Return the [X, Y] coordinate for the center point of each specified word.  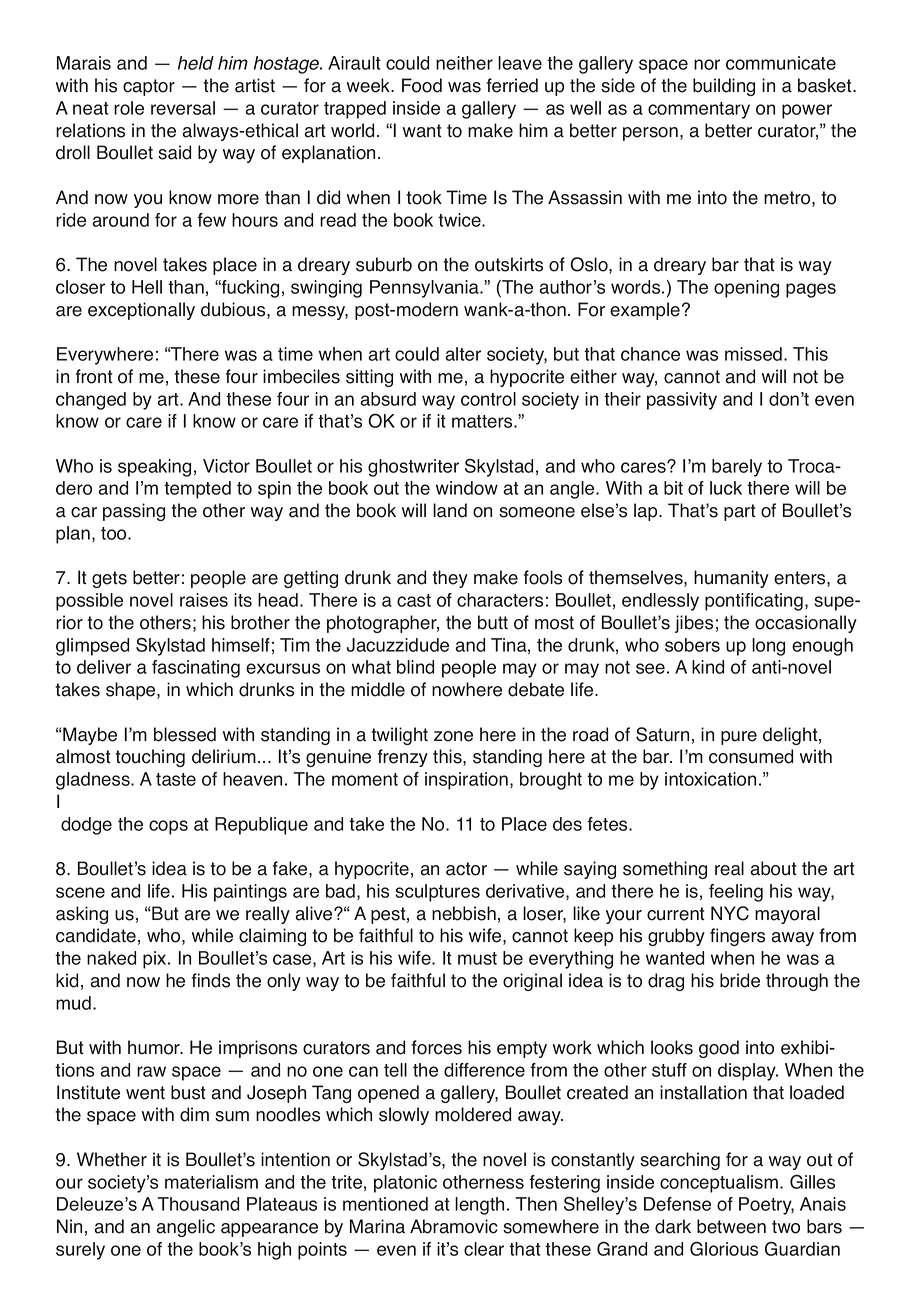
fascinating [196, 669]
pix [156, 960]
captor [149, 87]
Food [422, 85]
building [724, 87]
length [479, 1206]
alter [463, 354]
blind [415, 667]
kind [708, 667]
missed [755, 354]
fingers [737, 937]
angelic [185, 1228]
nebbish [464, 913]
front [94, 376]
